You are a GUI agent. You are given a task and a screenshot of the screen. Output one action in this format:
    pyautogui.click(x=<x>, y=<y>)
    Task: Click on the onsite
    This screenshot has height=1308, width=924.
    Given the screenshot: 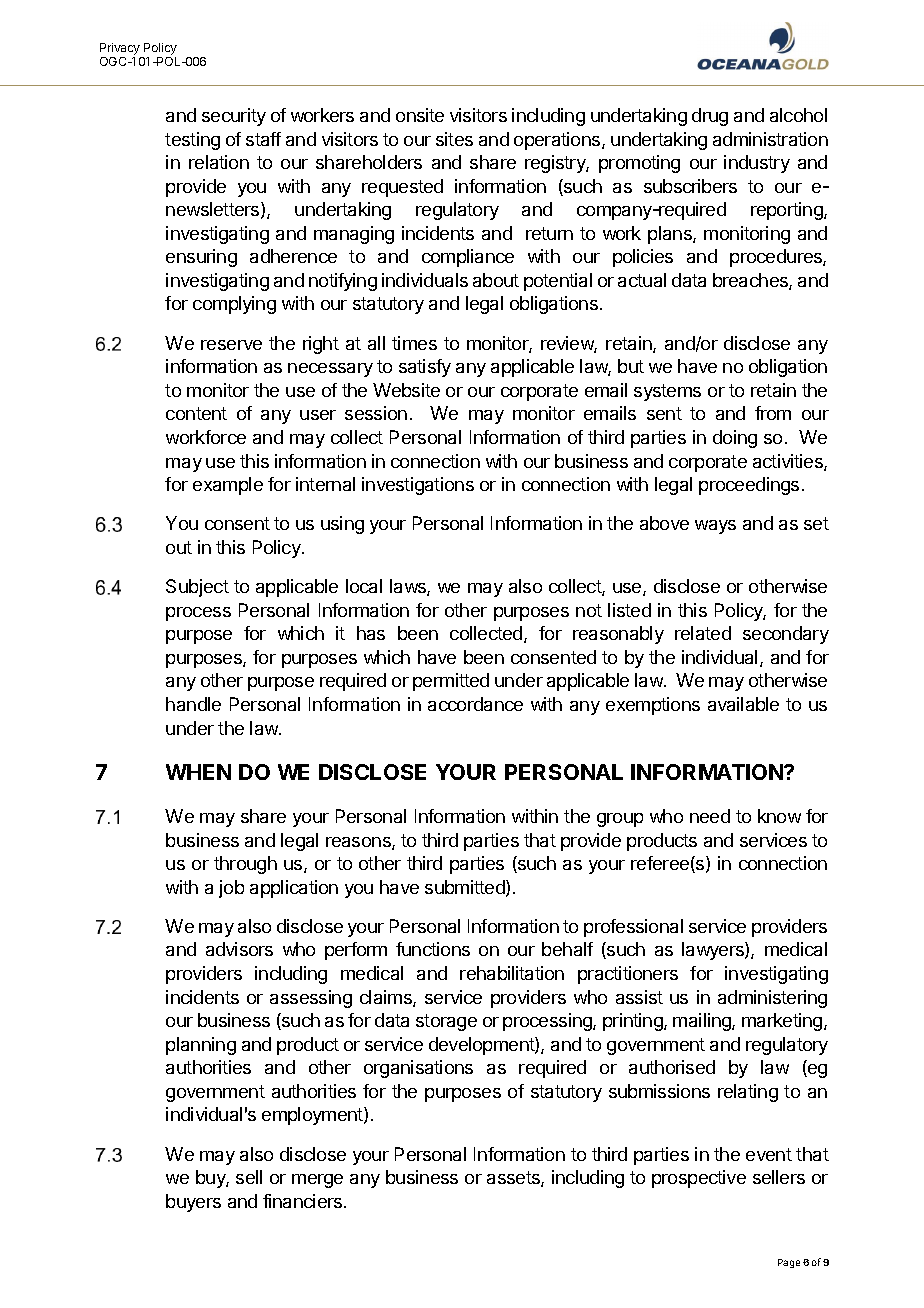 What is the action you would take?
    pyautogui.click(x=420, y=115)
